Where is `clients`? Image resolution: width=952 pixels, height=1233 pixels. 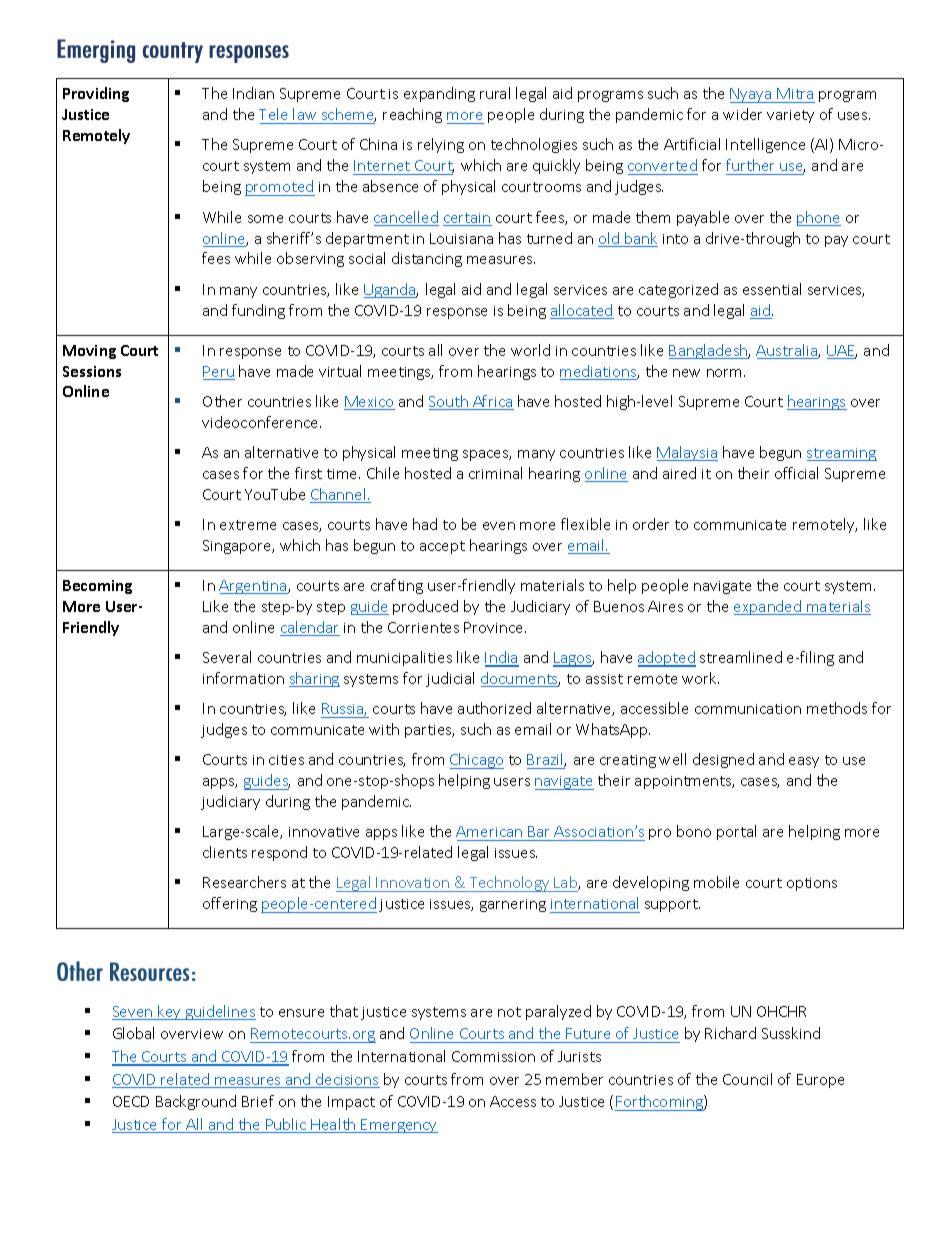
clients is located at coordinates (225, 852).
